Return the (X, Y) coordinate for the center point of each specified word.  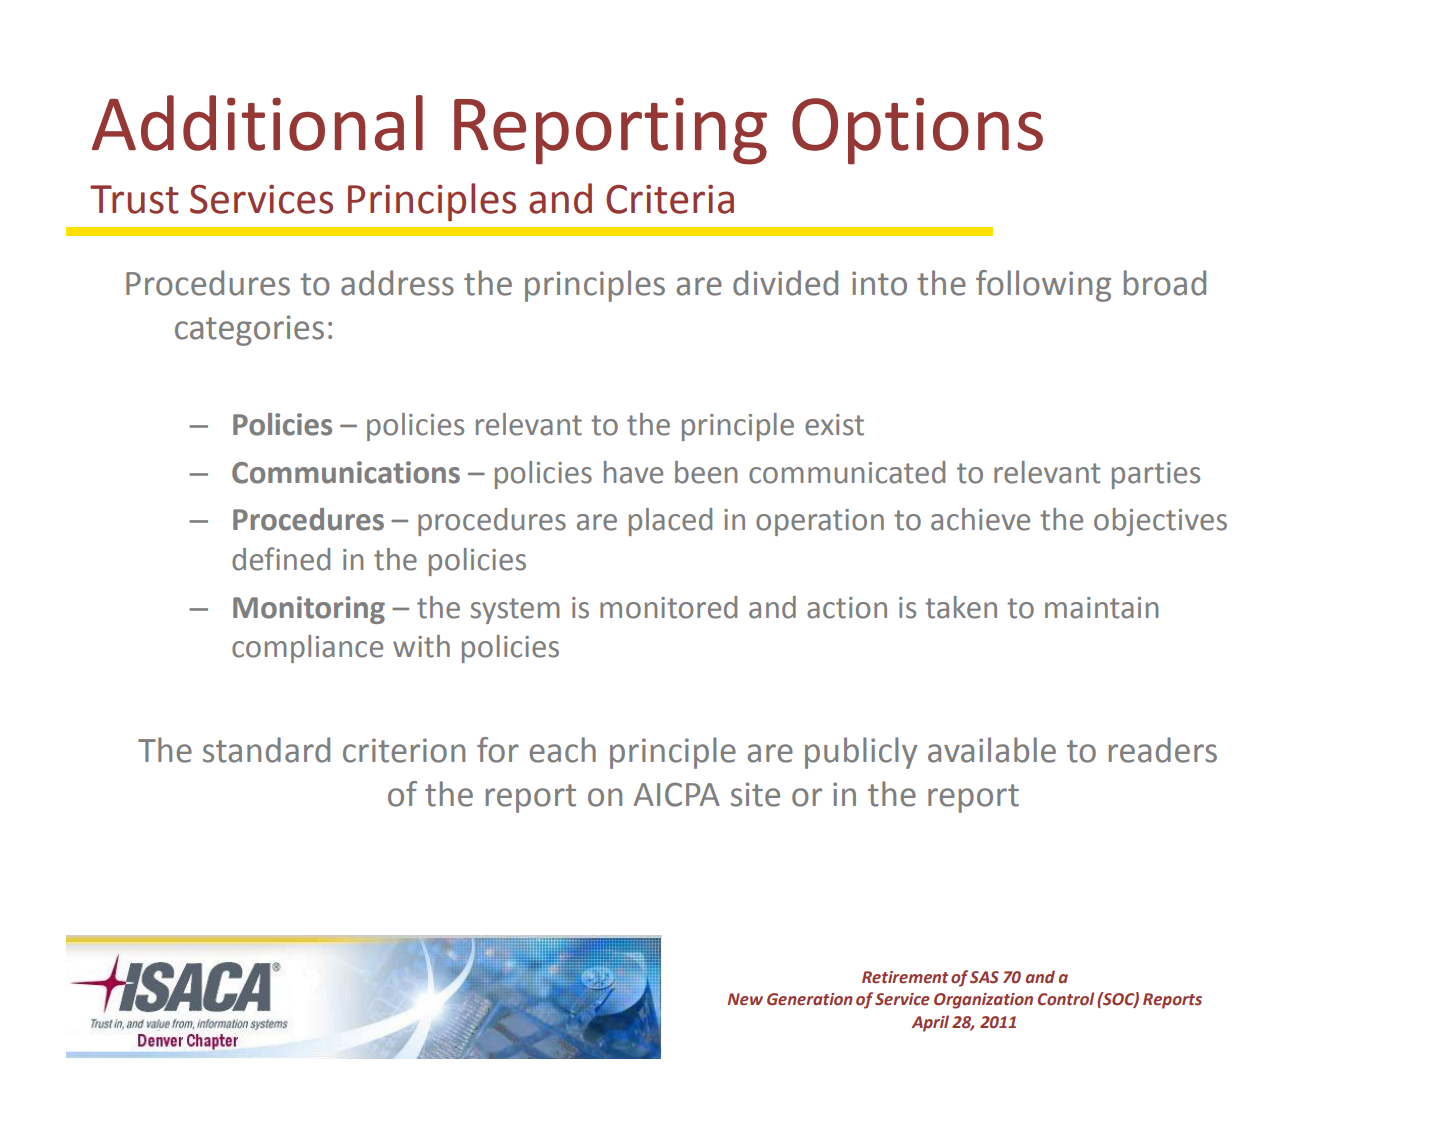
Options (917, 131)
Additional (257, 123)
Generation (810, 999)
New (745, 999)
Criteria (670, 199)
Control (1066, 999)
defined (281, 559)
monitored (668, 607)
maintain (1101, 608)
